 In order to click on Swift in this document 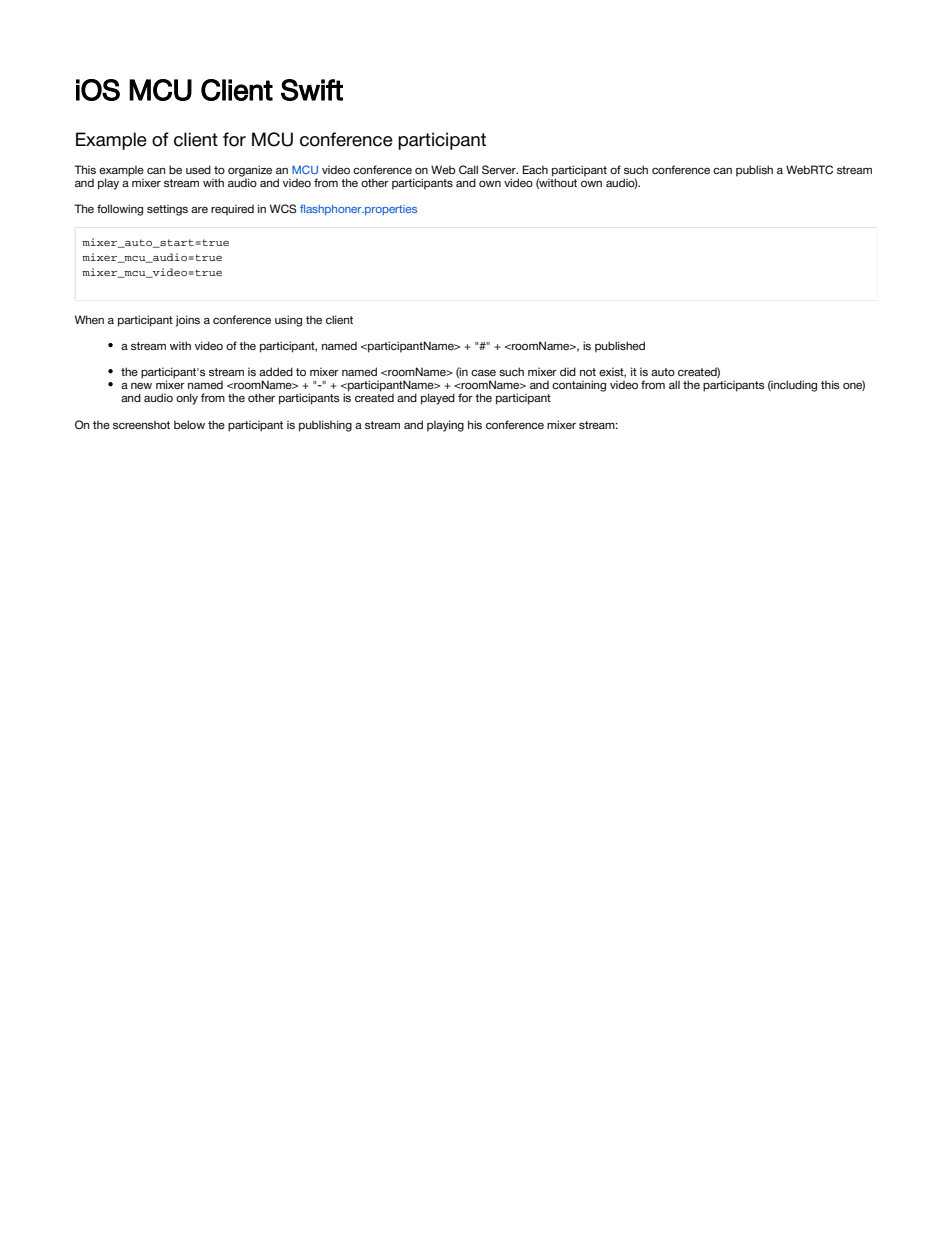, I will do `click(312, 90)`.
